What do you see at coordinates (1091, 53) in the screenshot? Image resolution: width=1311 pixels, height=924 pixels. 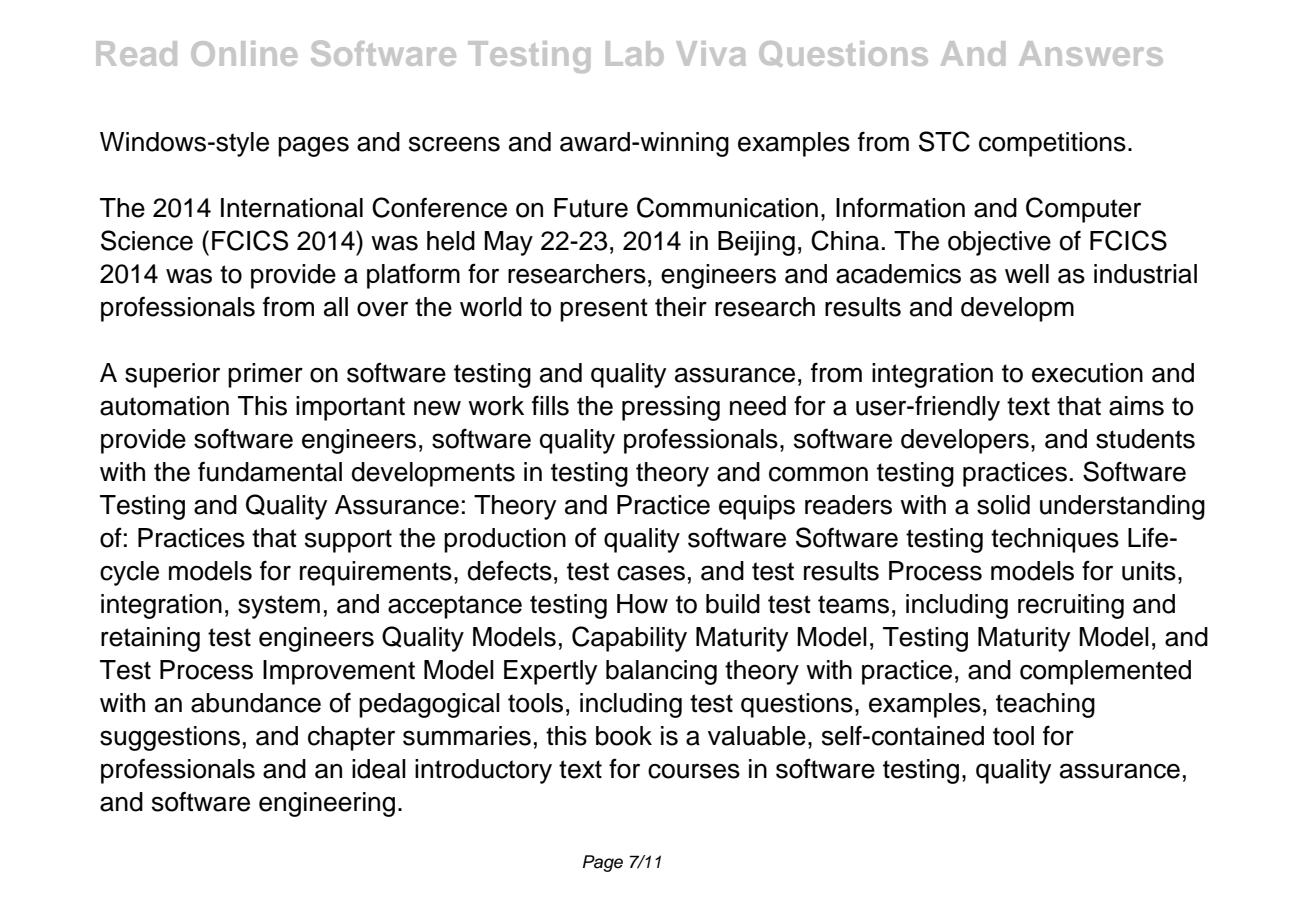 I see `Answers` at bounding box center [1091, 53].
